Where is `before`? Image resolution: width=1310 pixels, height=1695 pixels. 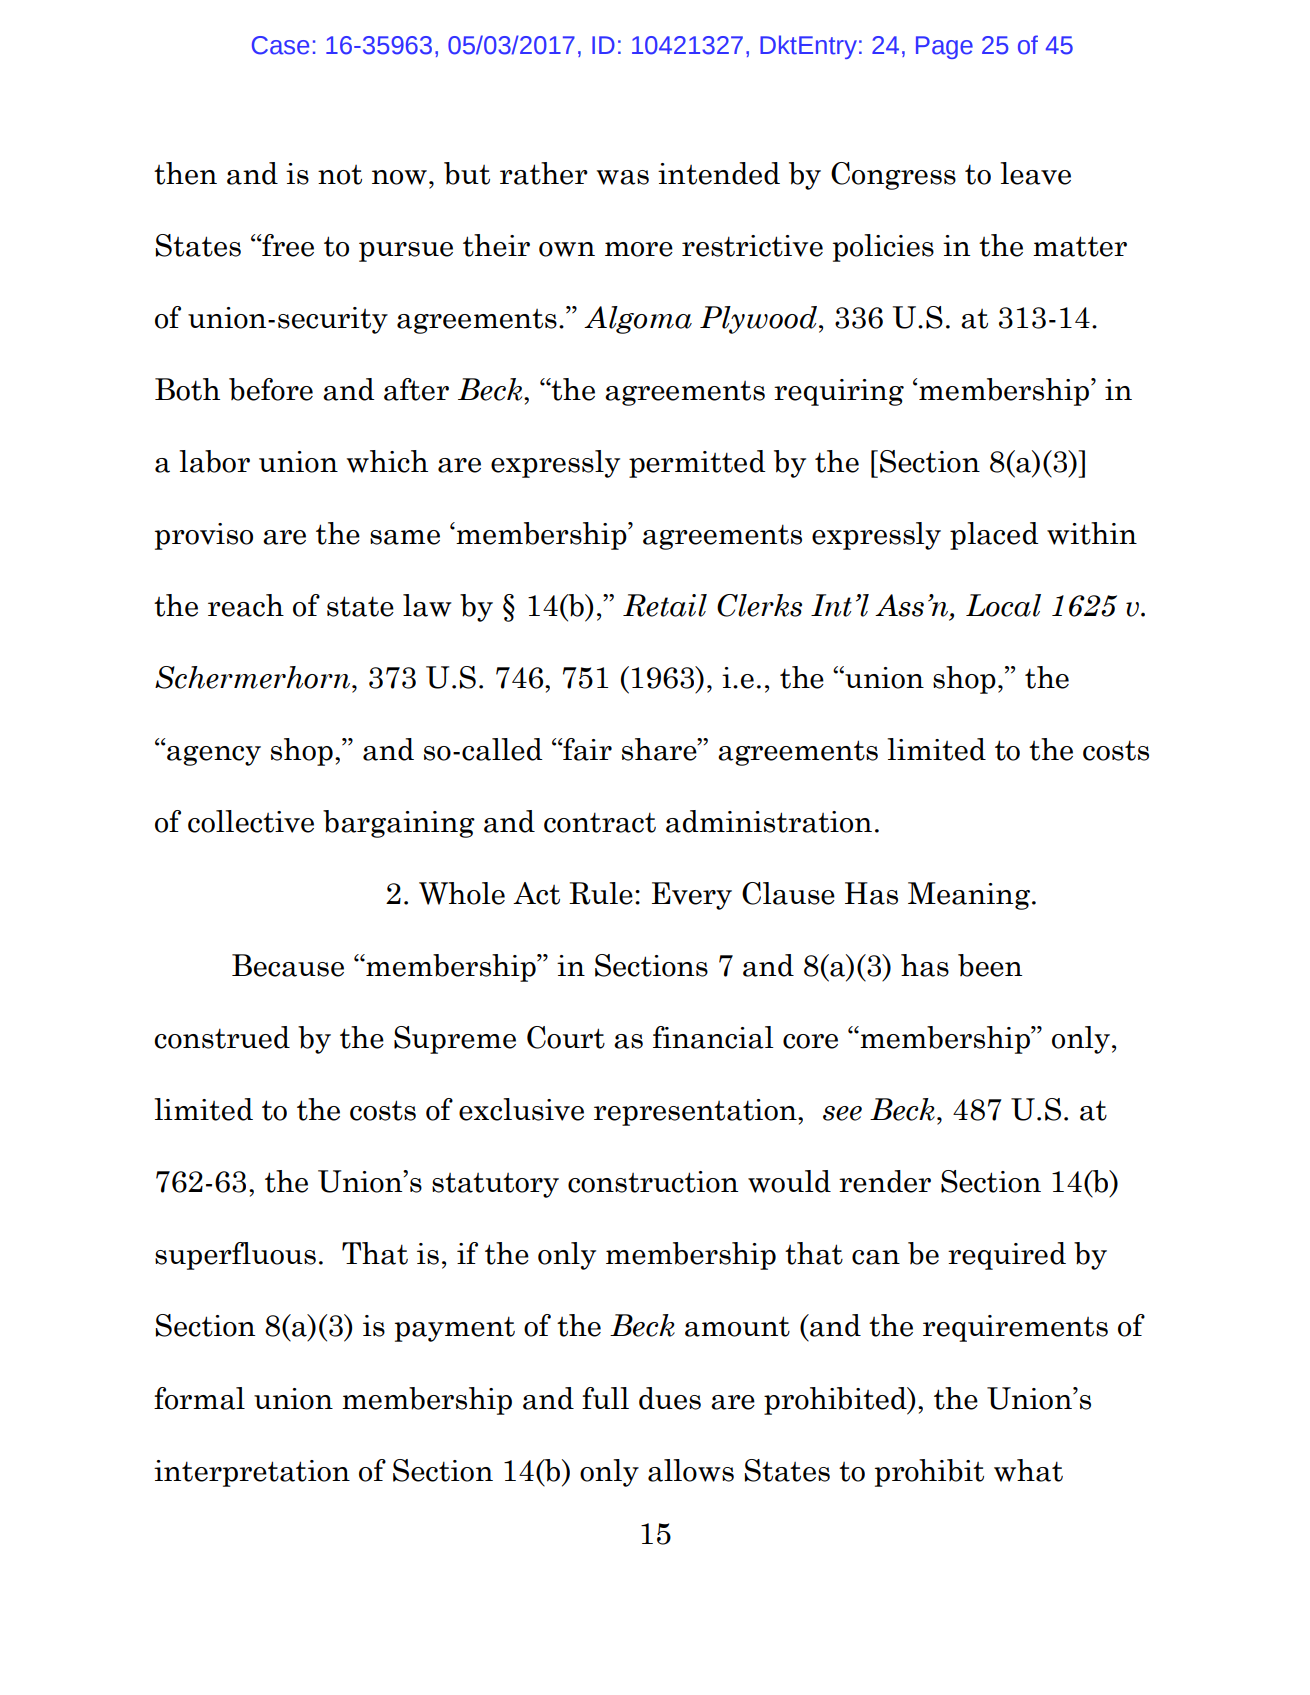
before is located at coordinates (271, 389).
